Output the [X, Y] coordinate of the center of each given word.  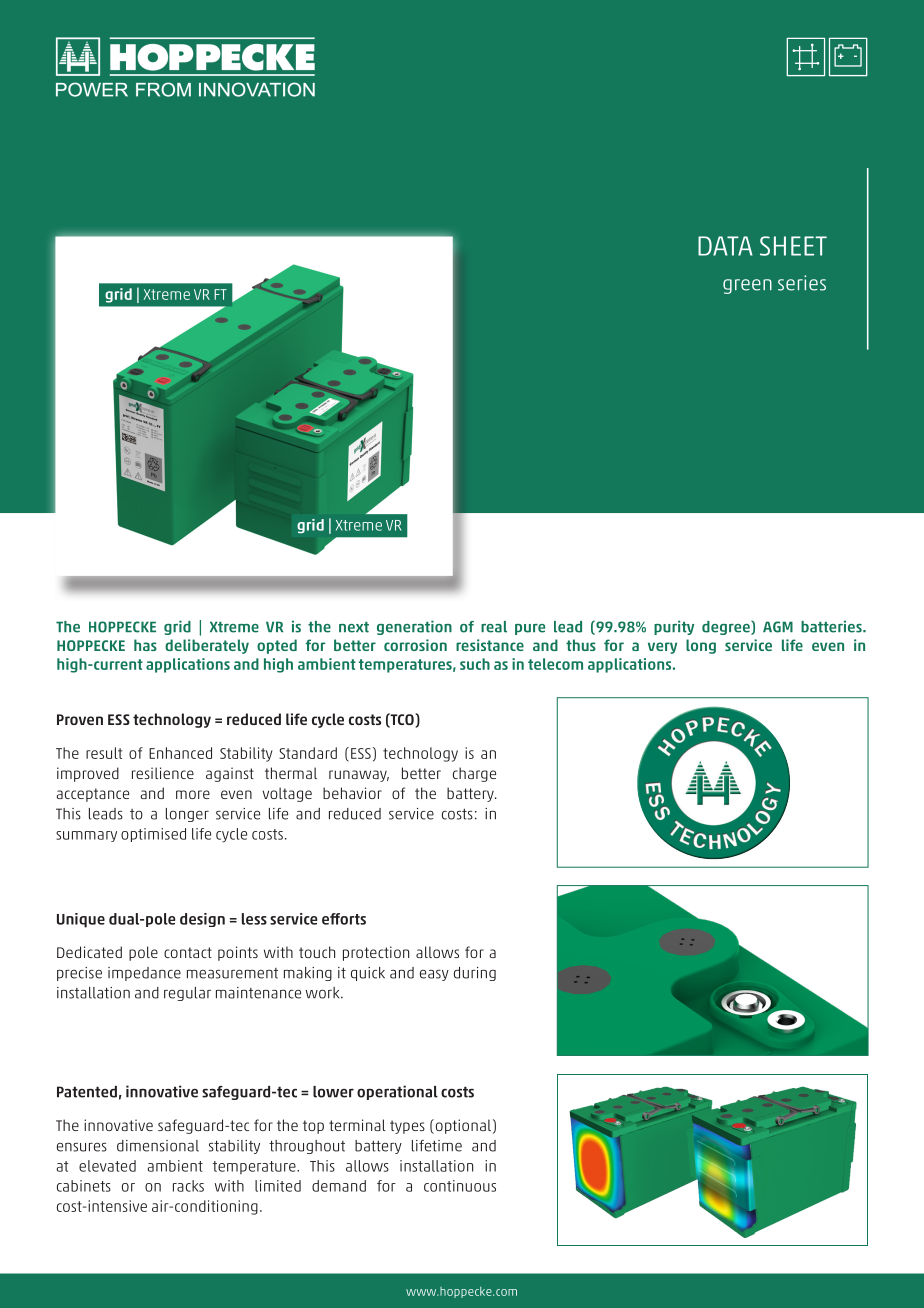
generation [414, 627]
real [494, 627]
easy [434, 975]
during [475, 974]
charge [474, 774]
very [662, 648]
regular [187, 994]
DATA [725, 246]
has [145, 645]
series [802, 283]
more [193, 794]
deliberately [207, 646]
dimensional [158, 1146]
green [747, 286]
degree [727, 627]
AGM [778, 627]
